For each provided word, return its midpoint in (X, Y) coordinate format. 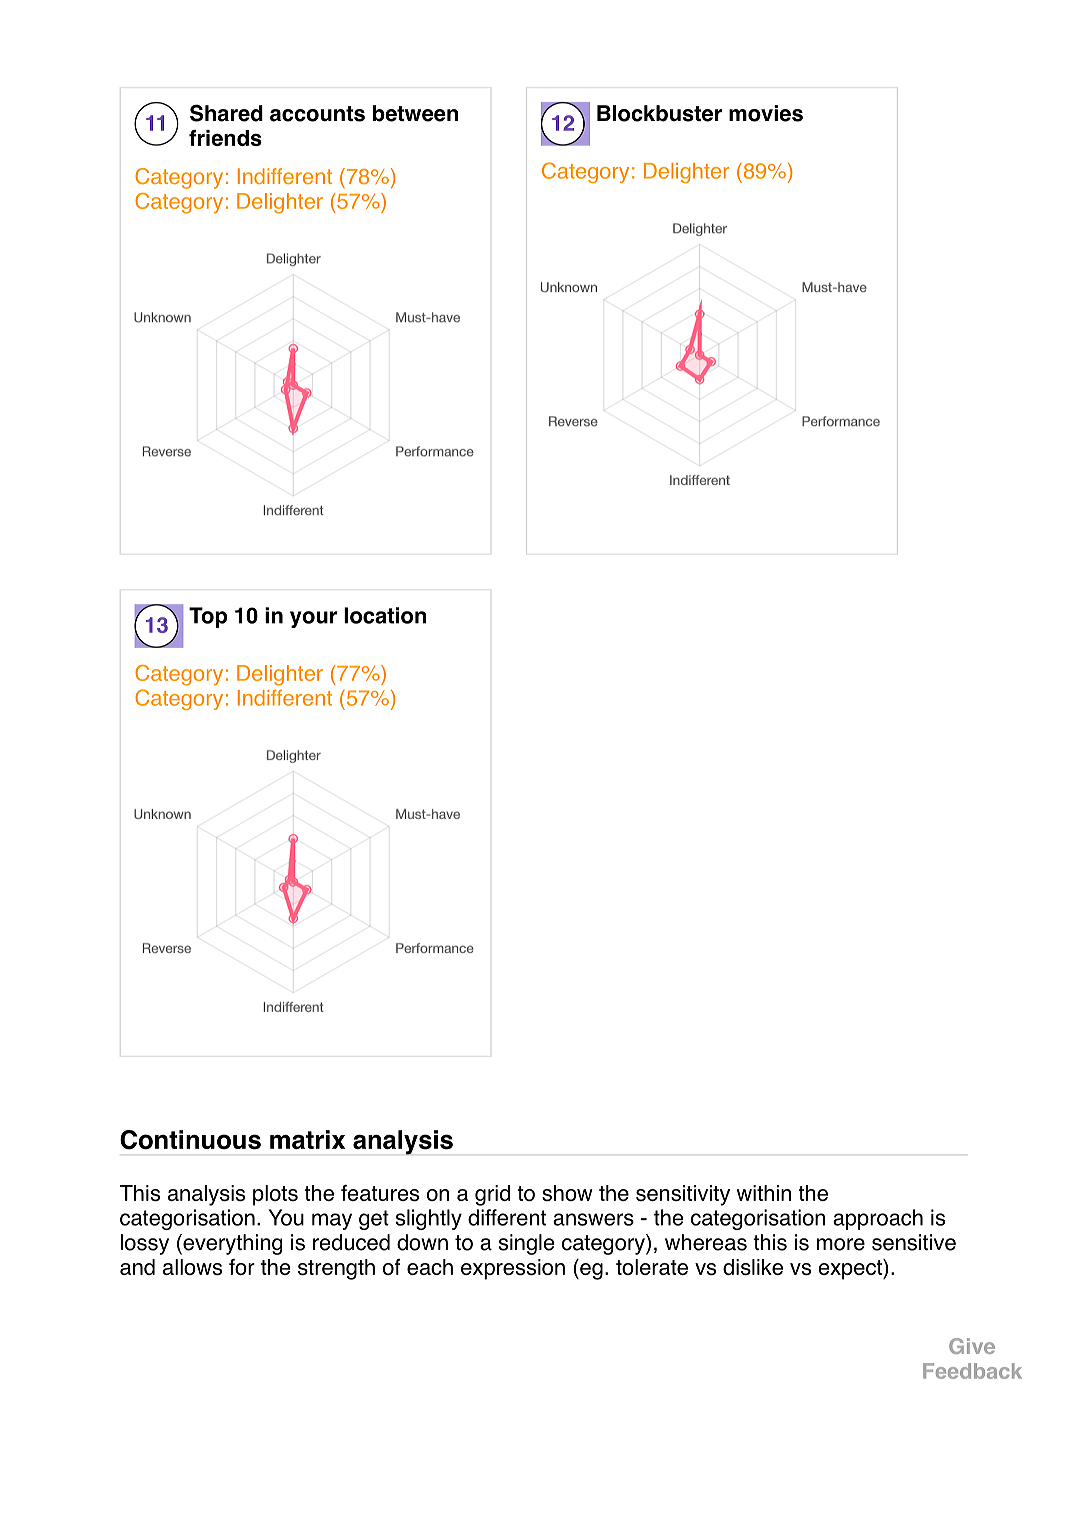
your (313, 619)
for (242, 1267)
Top (208, 617)
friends (225, 138)
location (385, 615)
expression (513, 1269)
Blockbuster (659, 113)
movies (766, 113)
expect (851, 1269)
